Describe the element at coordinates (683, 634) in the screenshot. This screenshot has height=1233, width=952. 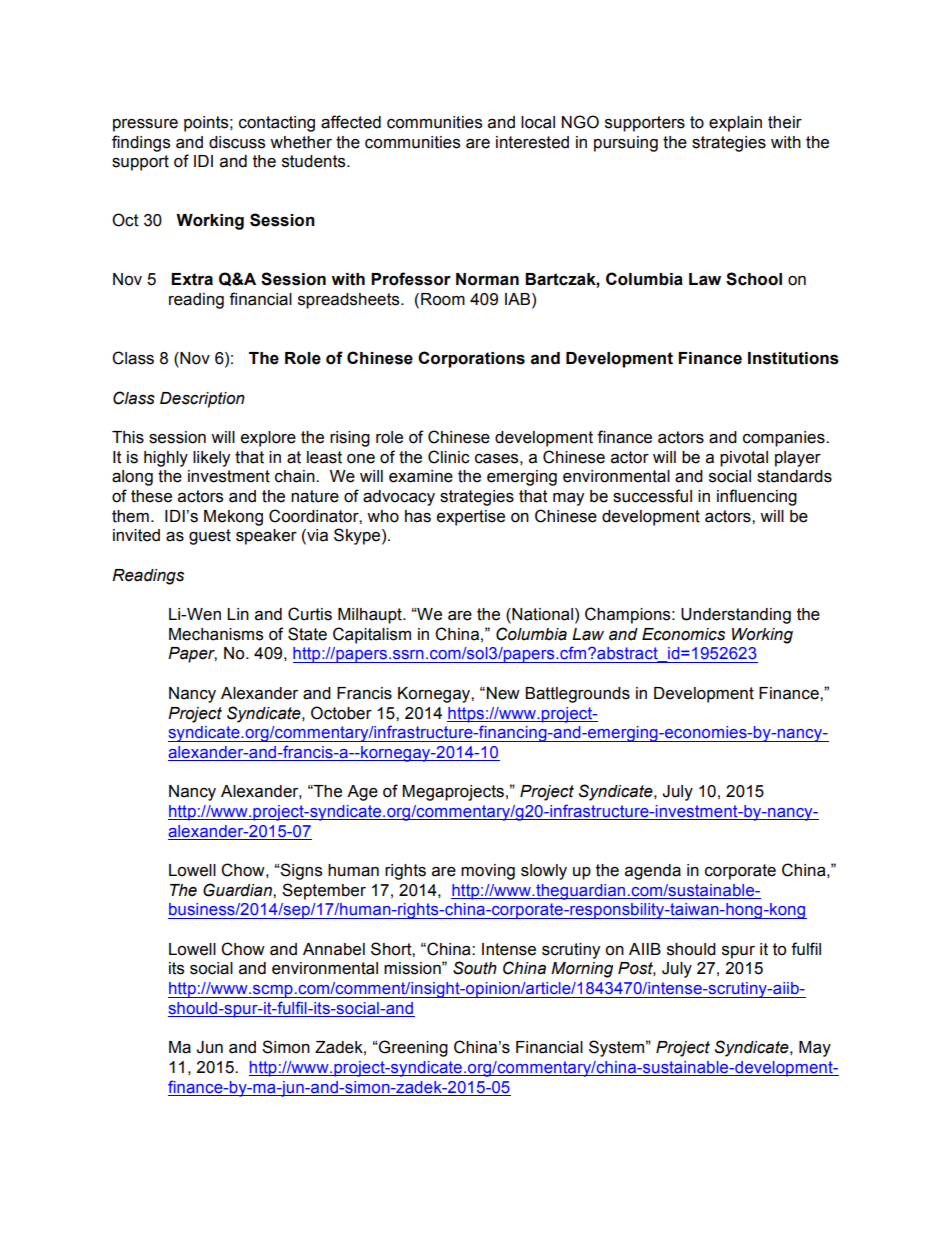
I see `Economics` at that location.
